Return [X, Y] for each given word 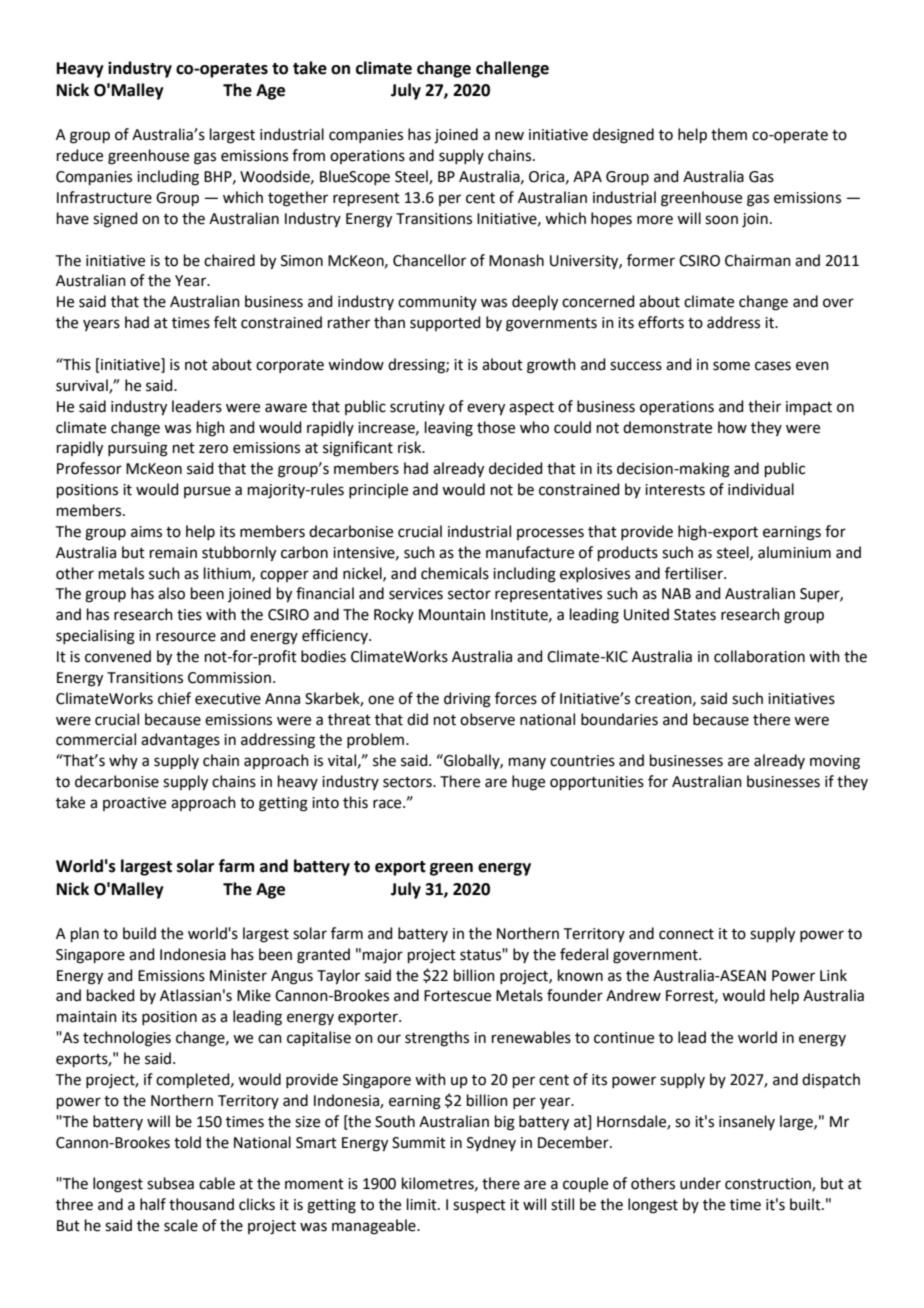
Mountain [452, 615]
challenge [512, 69]
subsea [170, 1183]
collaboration [759, 656]
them [729, 134]
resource [186, 637]
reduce [80, 155]
